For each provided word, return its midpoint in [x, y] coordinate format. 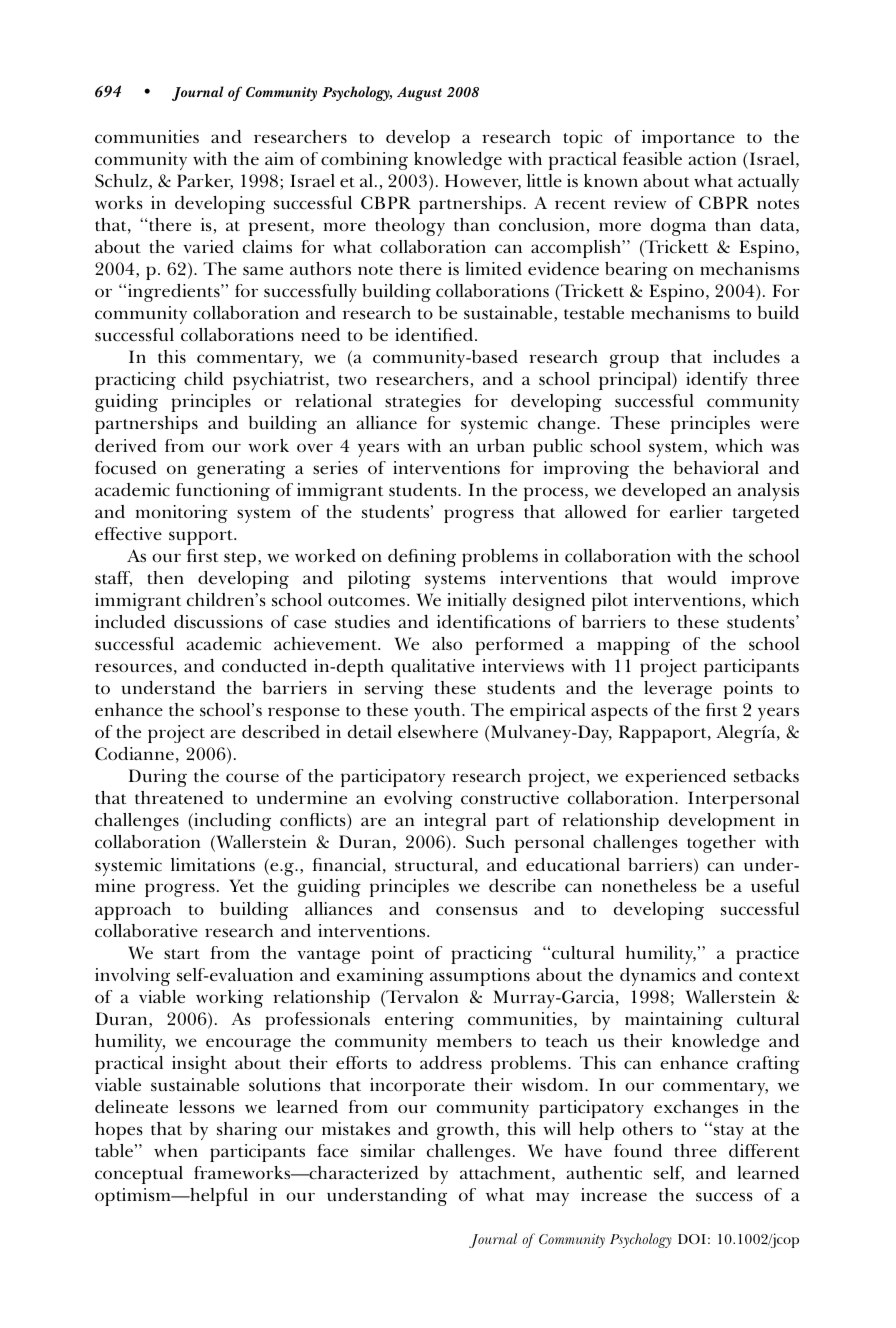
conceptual [139, 1175]
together [721, 844]
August [419, 94]
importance [688, 139]
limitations [213, 864]
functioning [223, 492]
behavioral [716, 467]
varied [208, 246]
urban [501, 445]
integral [455, 822]
